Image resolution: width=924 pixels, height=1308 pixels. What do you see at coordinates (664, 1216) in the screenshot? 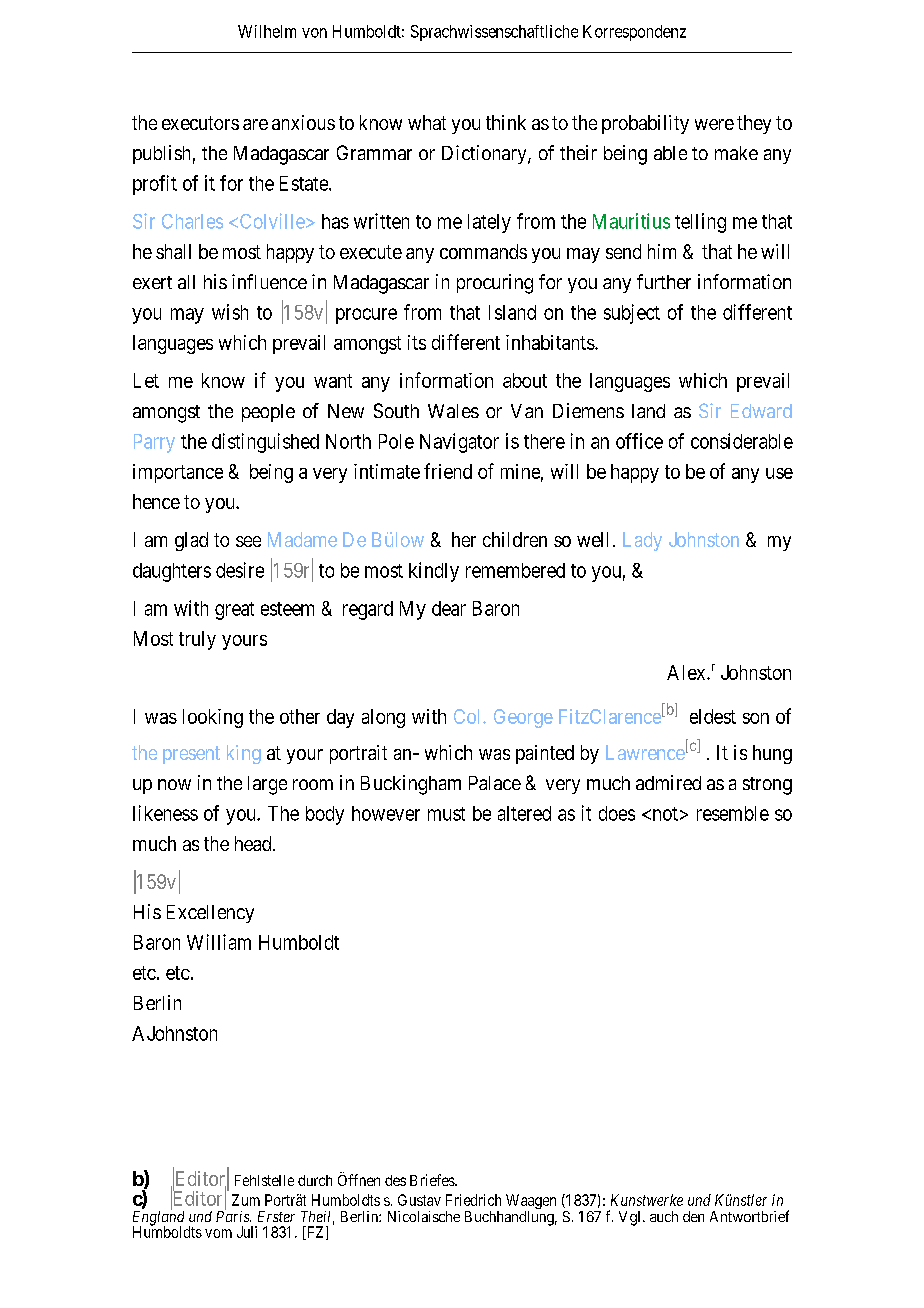
I see `auch` at bounding box center [664, 1216].
